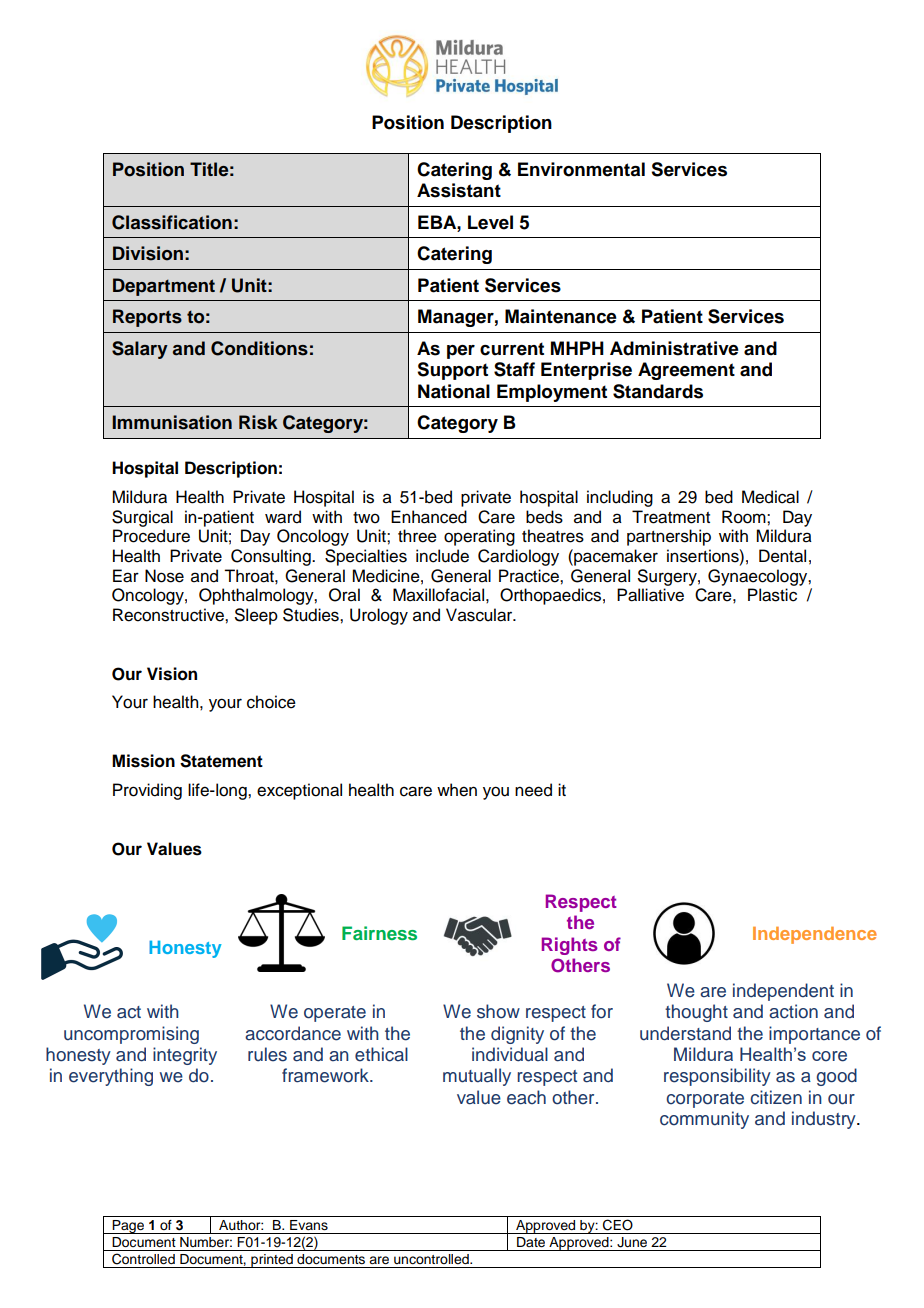 This page has width=924, height=1308. What do you see at coordinates (480, 615) in the page?
I see `Vascular` at bounding box center [480, 615].
